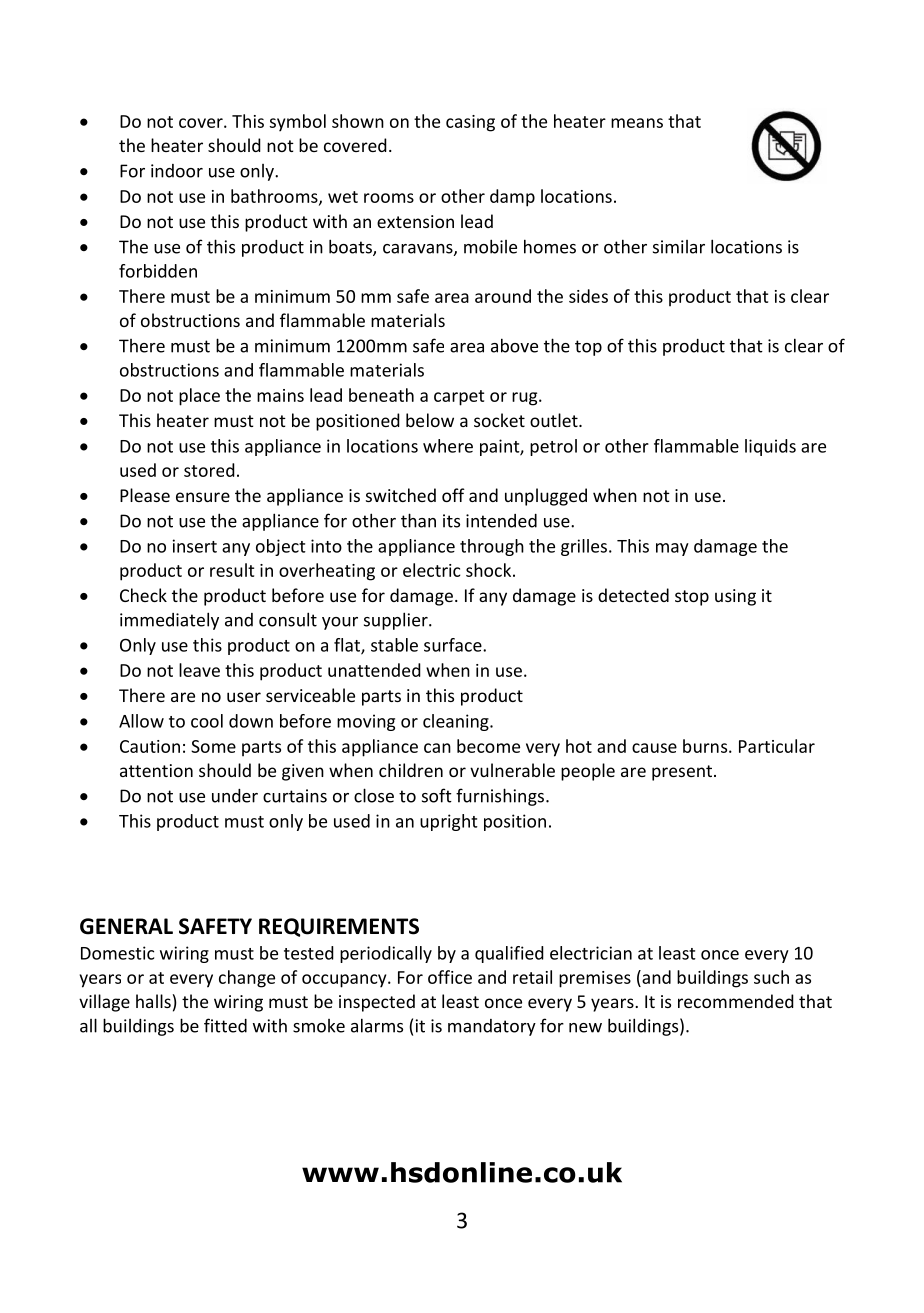 Image resolution: width=924 pixels, height=1313 pixels. I want to click on office, so click(450, 977).
